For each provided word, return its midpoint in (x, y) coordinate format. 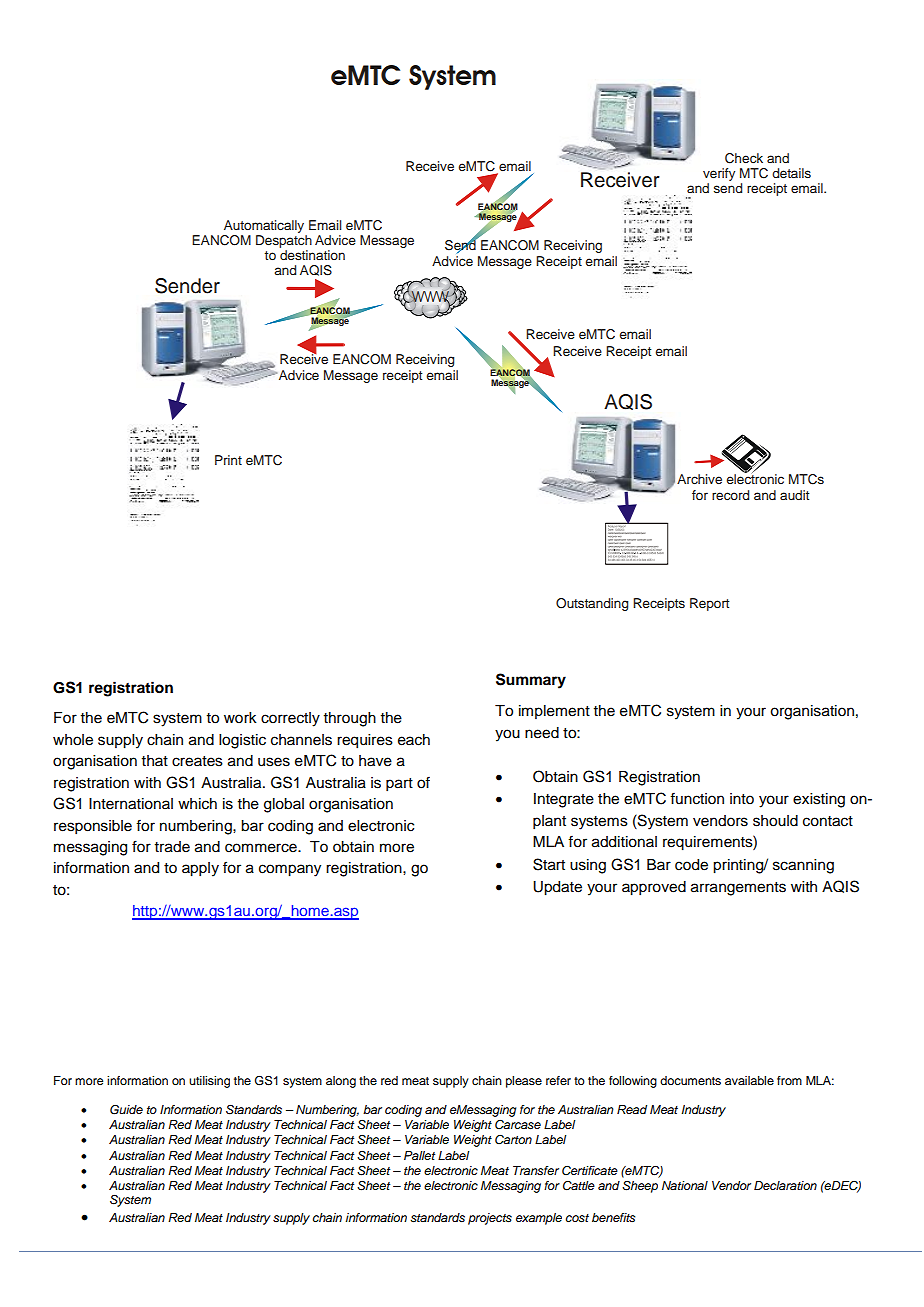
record (730, 495)
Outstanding (592, 604)
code (691, 865)
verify (719, 174)
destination (312, 255)
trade (172, 847)
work (240, 718)
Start (549, 864)
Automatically (264, 226)
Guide (126, 1110)
